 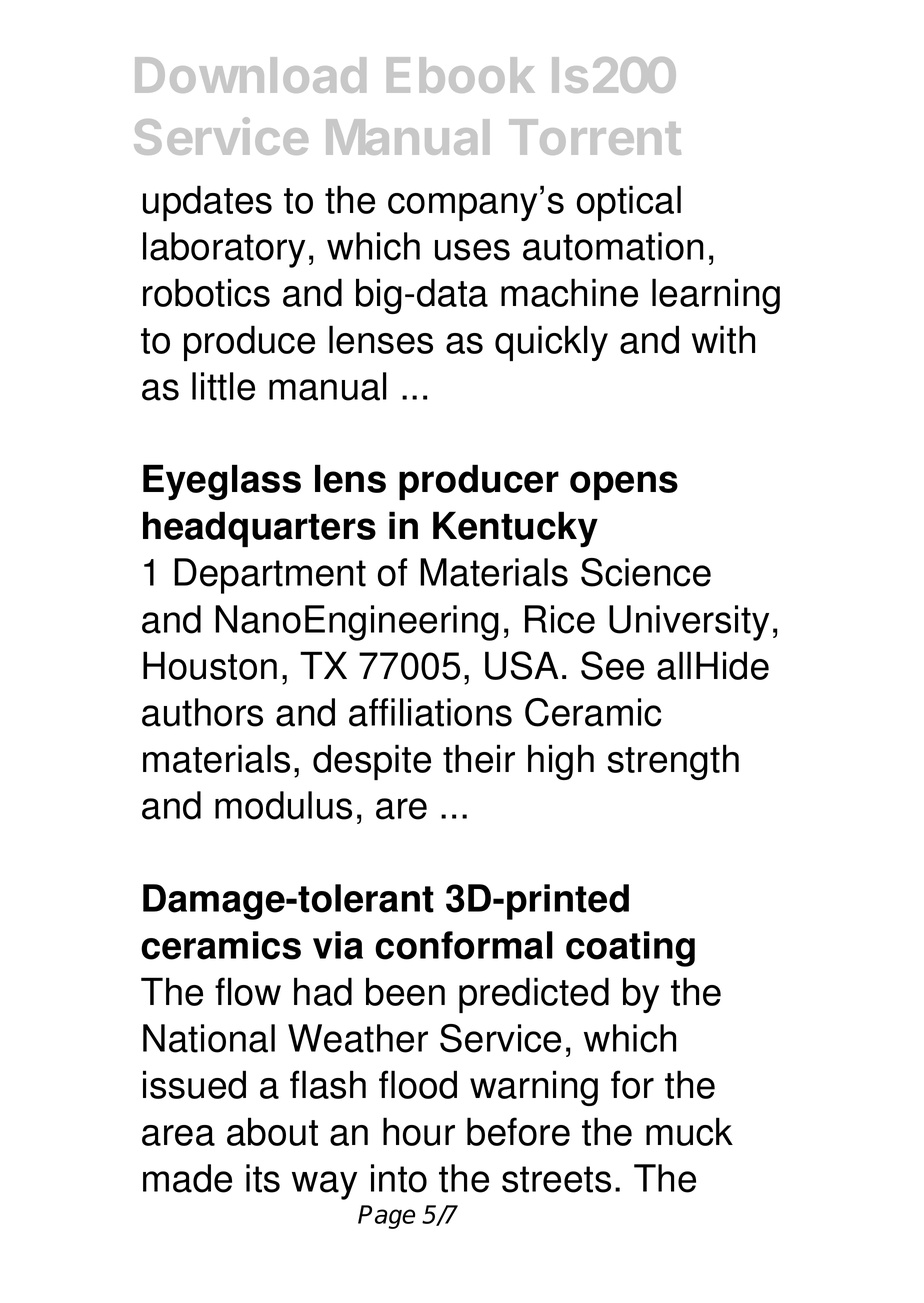 I want to click on conformal, so click(x=464, y=945).
